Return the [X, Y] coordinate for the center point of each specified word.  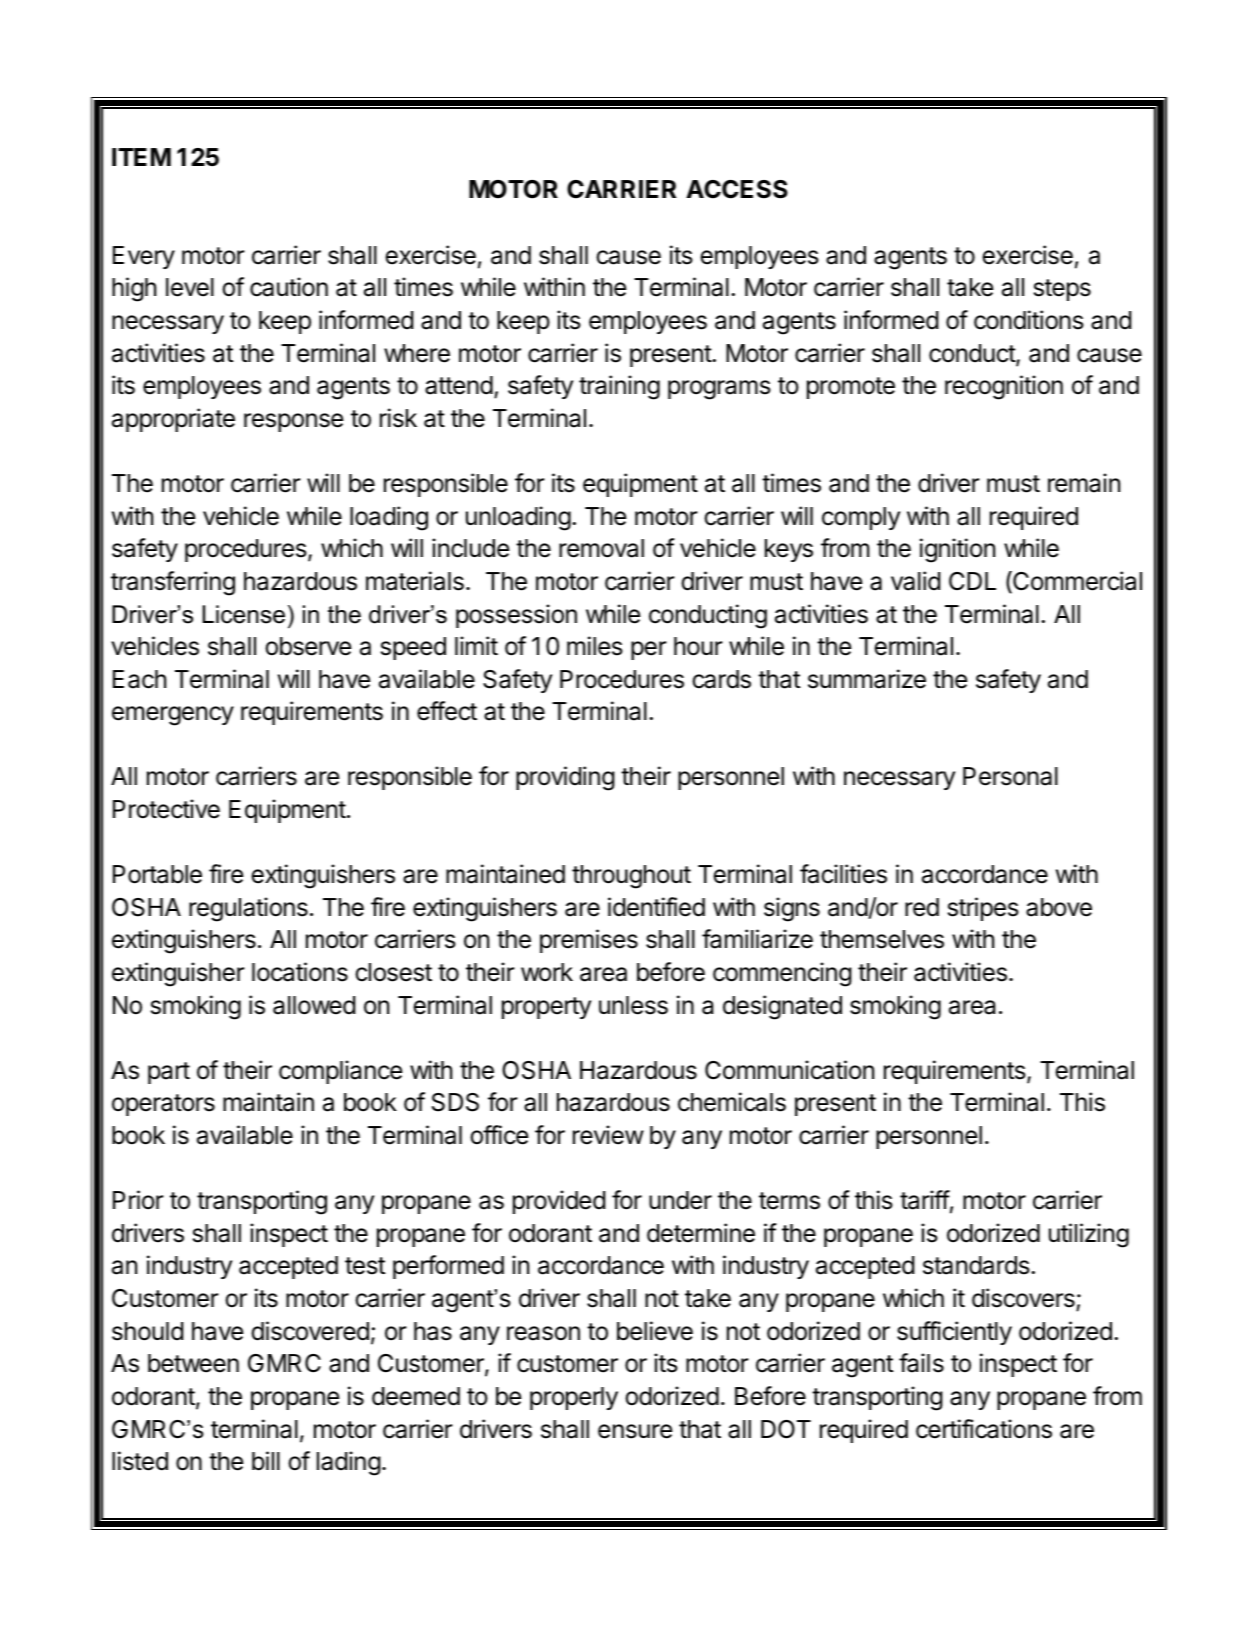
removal [601, 548]
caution [289, 287]
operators [163, 1105]
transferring [173, 583]
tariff [925, 1200]
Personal [1010, 776]
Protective [166, 809]
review [608, 1135]
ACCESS [737, 189]
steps [1062, 290]
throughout [631, 877]
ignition [957, 550]
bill [266, 1461]
